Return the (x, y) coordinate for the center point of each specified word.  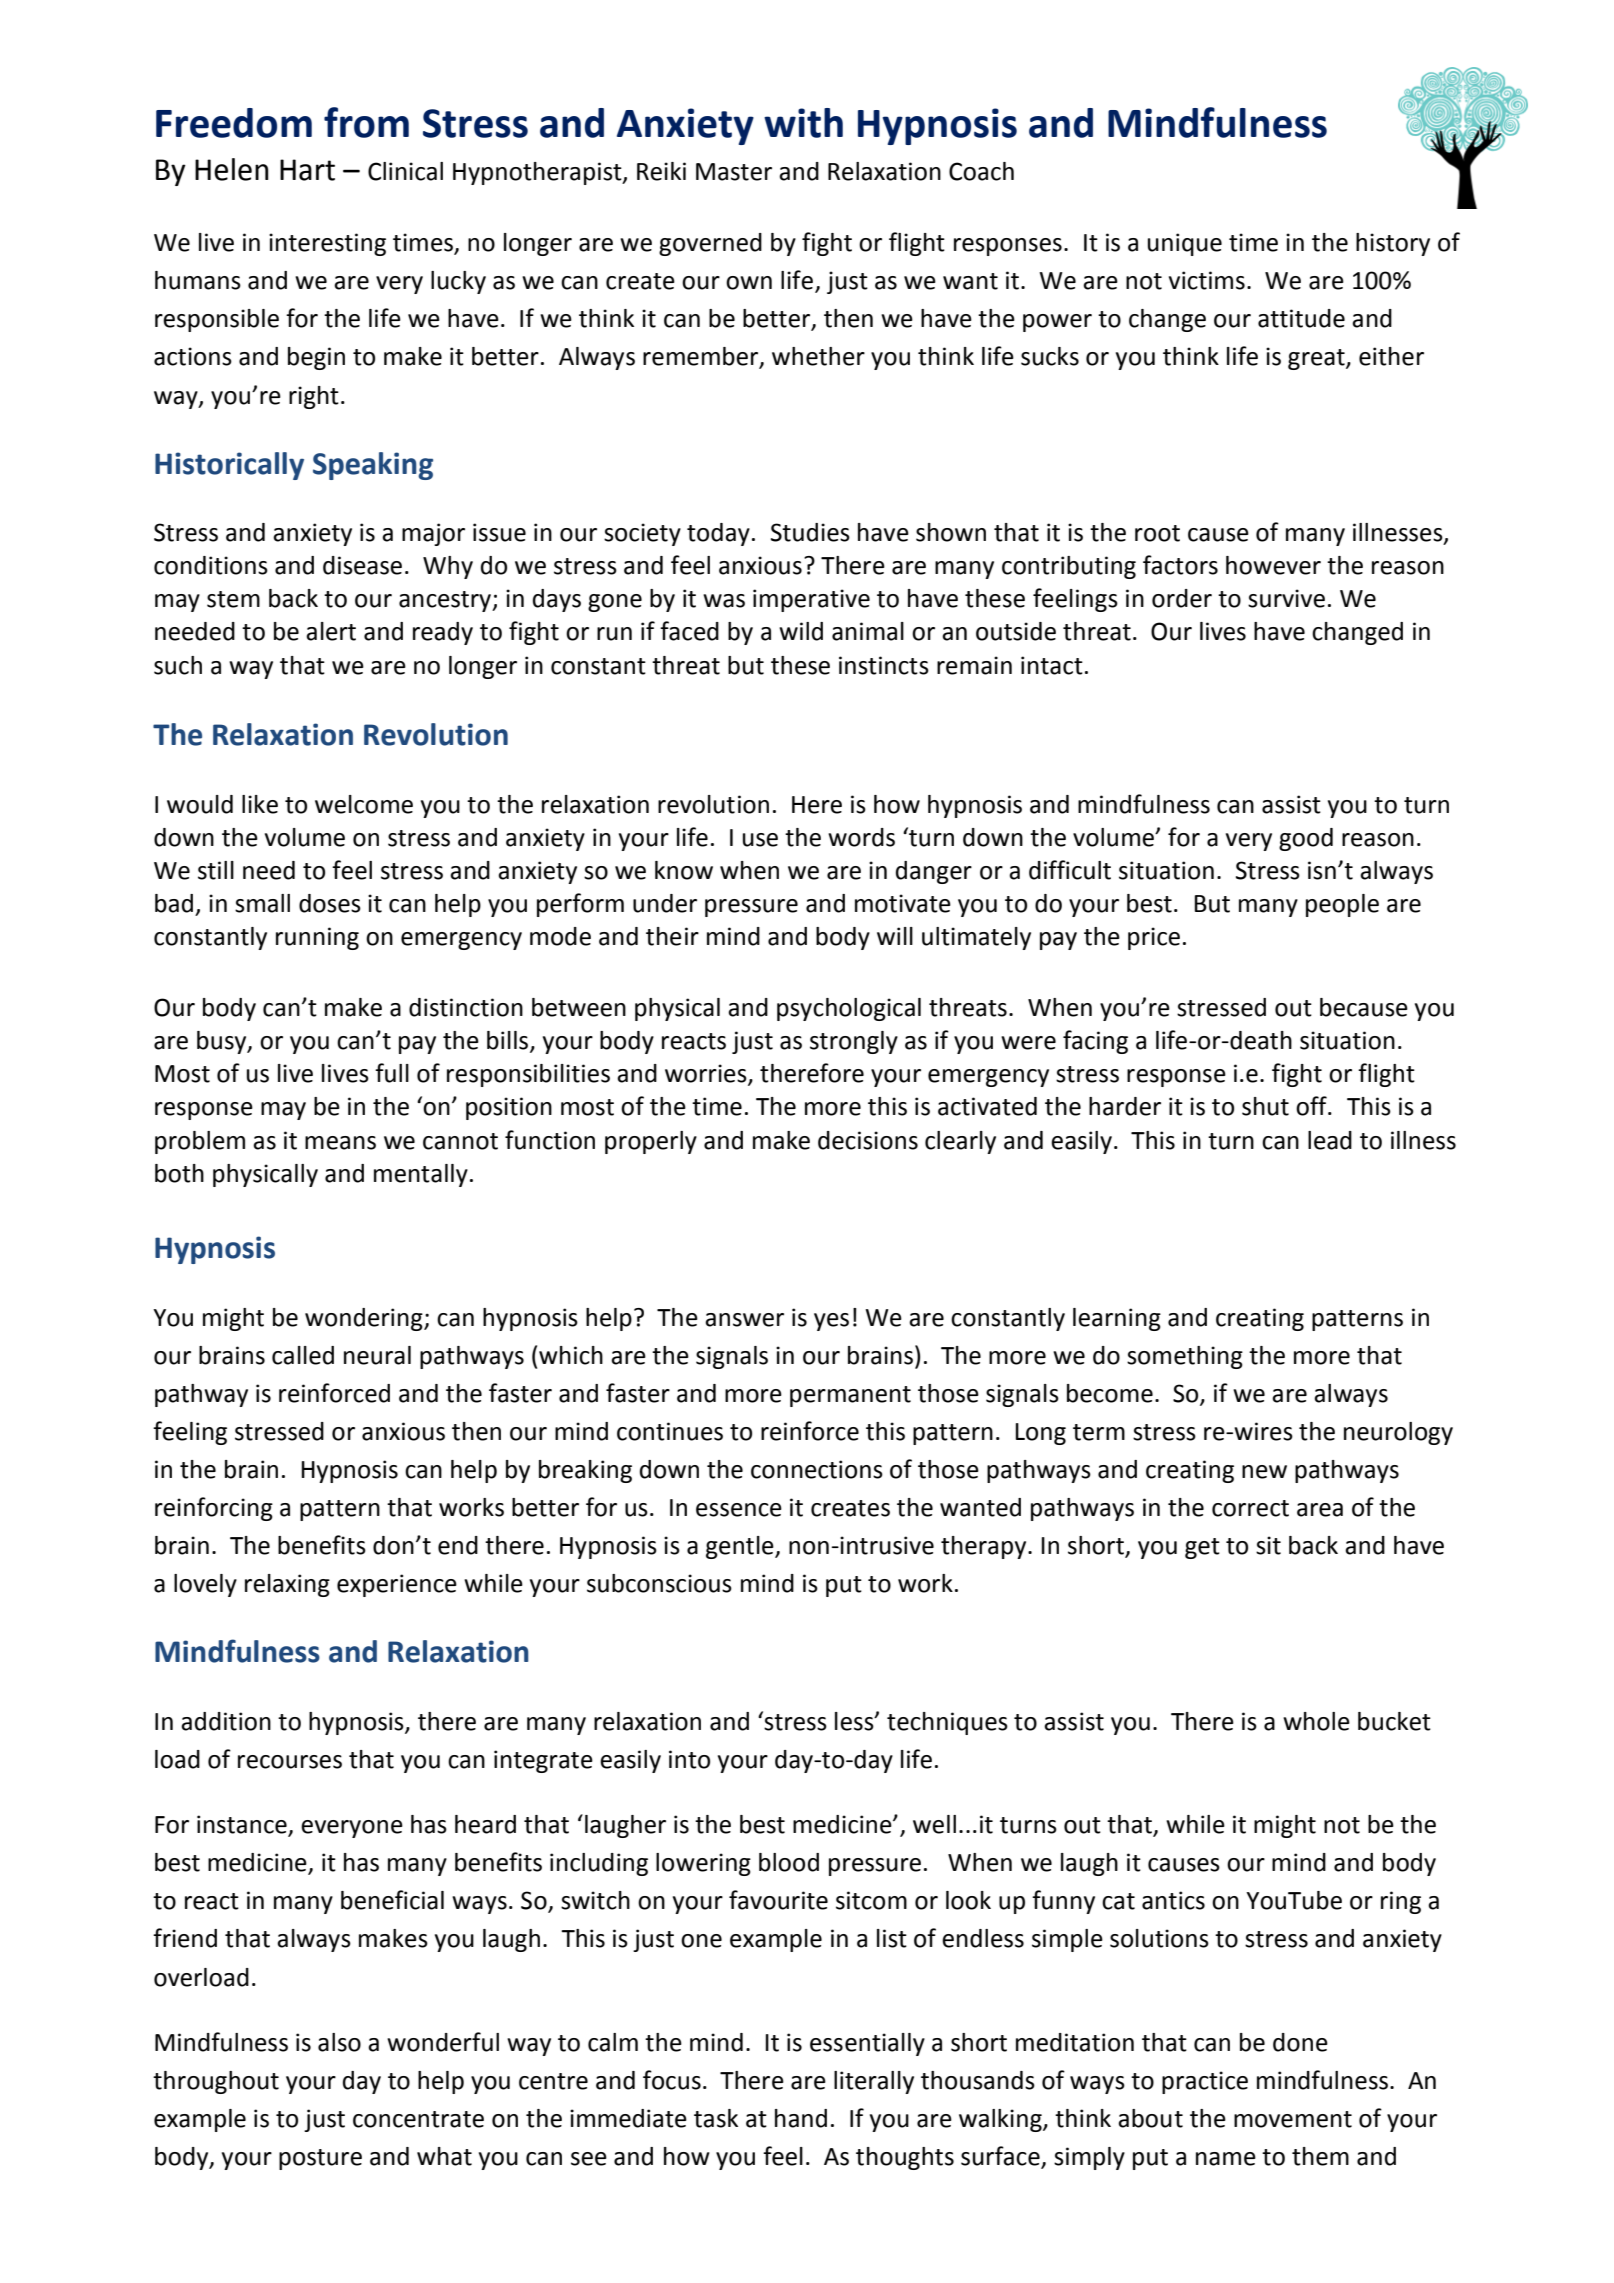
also (339, 2042)
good (1306, 839)
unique (1185, 244)
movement (1293, 2119)
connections (817, 1469)
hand (801, 2118)
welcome (364, 804)
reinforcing (214, 1509)
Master (734, 172)
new (1264, 1472)
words (861, 837)
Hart (307, 170)
